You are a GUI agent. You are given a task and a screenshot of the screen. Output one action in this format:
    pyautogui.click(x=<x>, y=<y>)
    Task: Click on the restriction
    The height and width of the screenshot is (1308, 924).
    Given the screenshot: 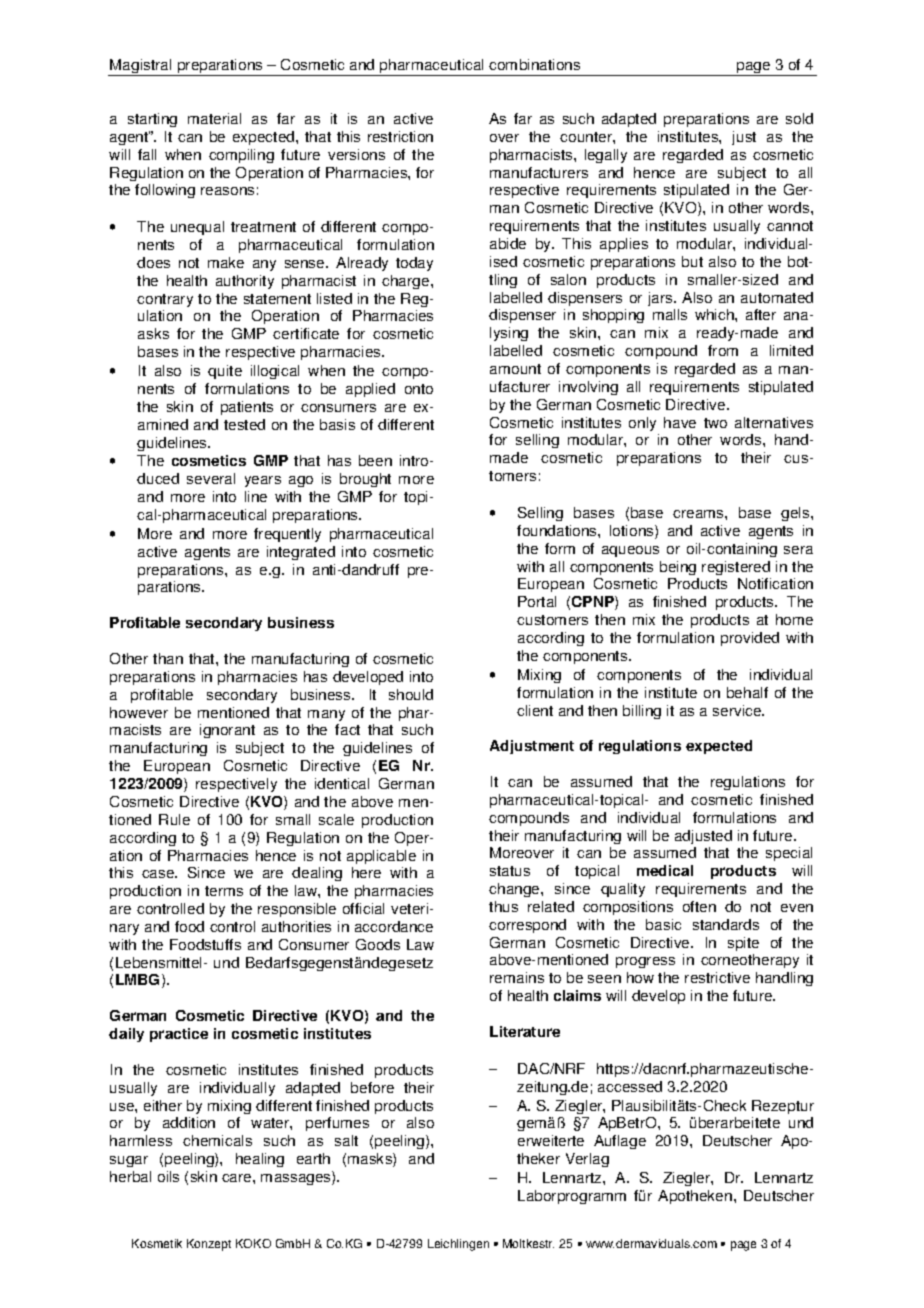 What is the action you would take?
    pyautogui.click(x=400, y=136)
